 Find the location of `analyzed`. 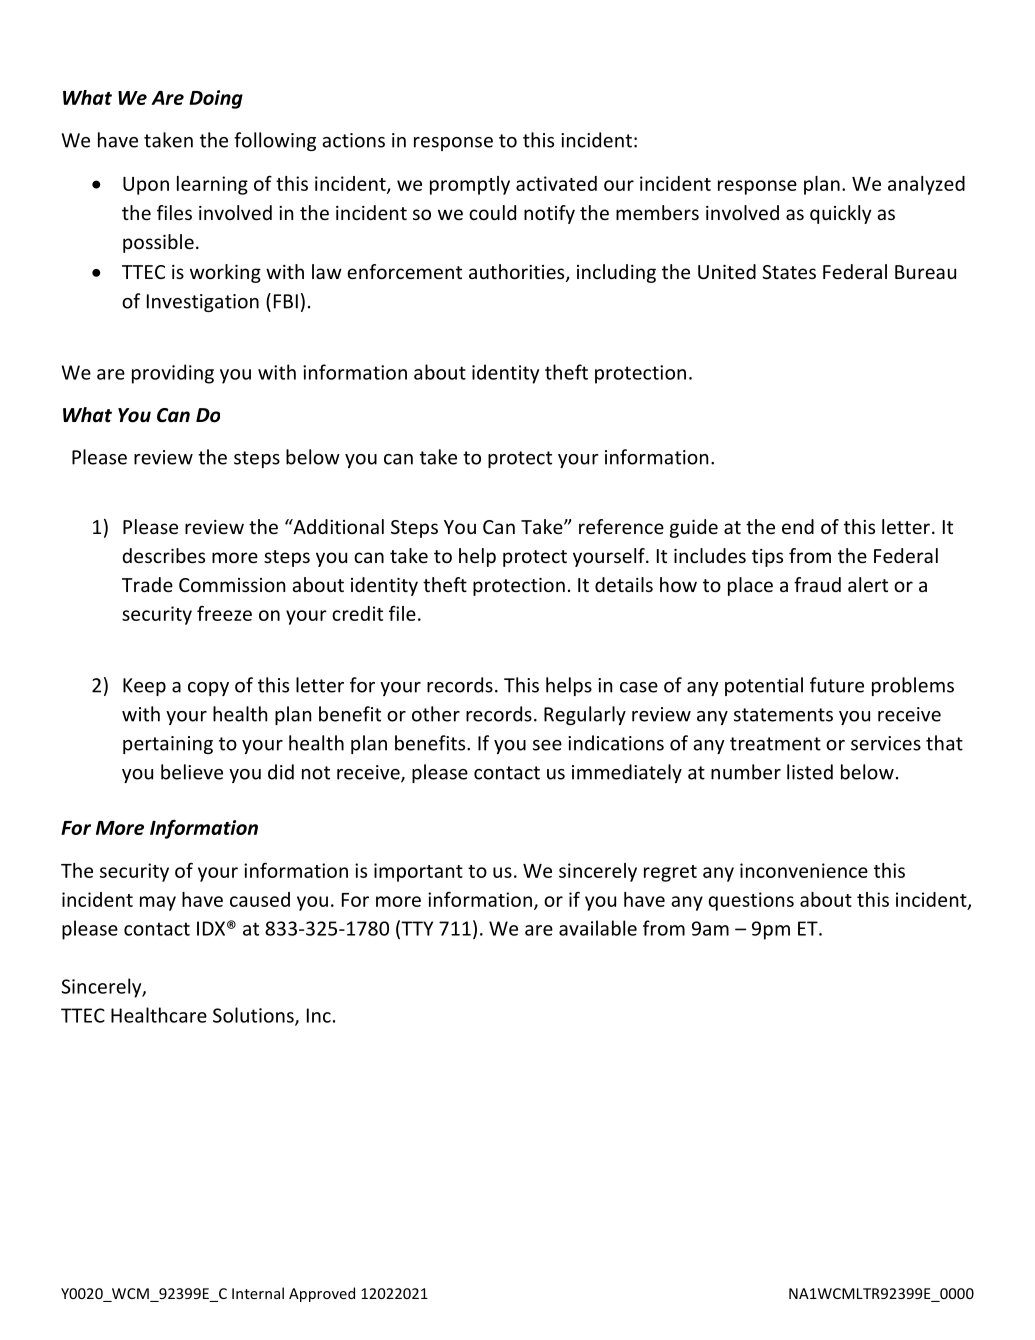

analyzed is located at coordinates (926, 185).
